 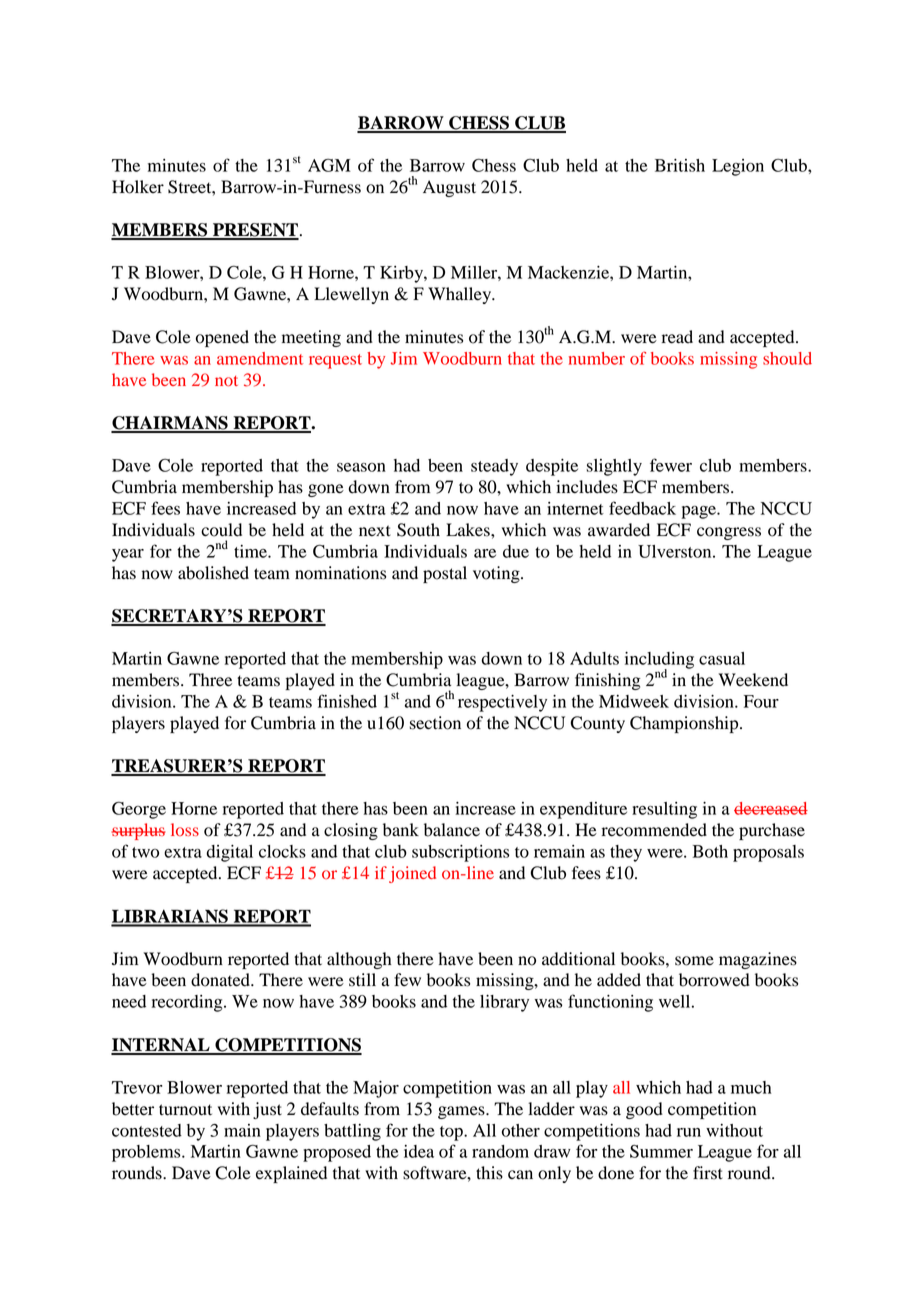 What do you see at coordinates (494, 467) in the image?
I see `steady` at bounding box center [494, 467].
